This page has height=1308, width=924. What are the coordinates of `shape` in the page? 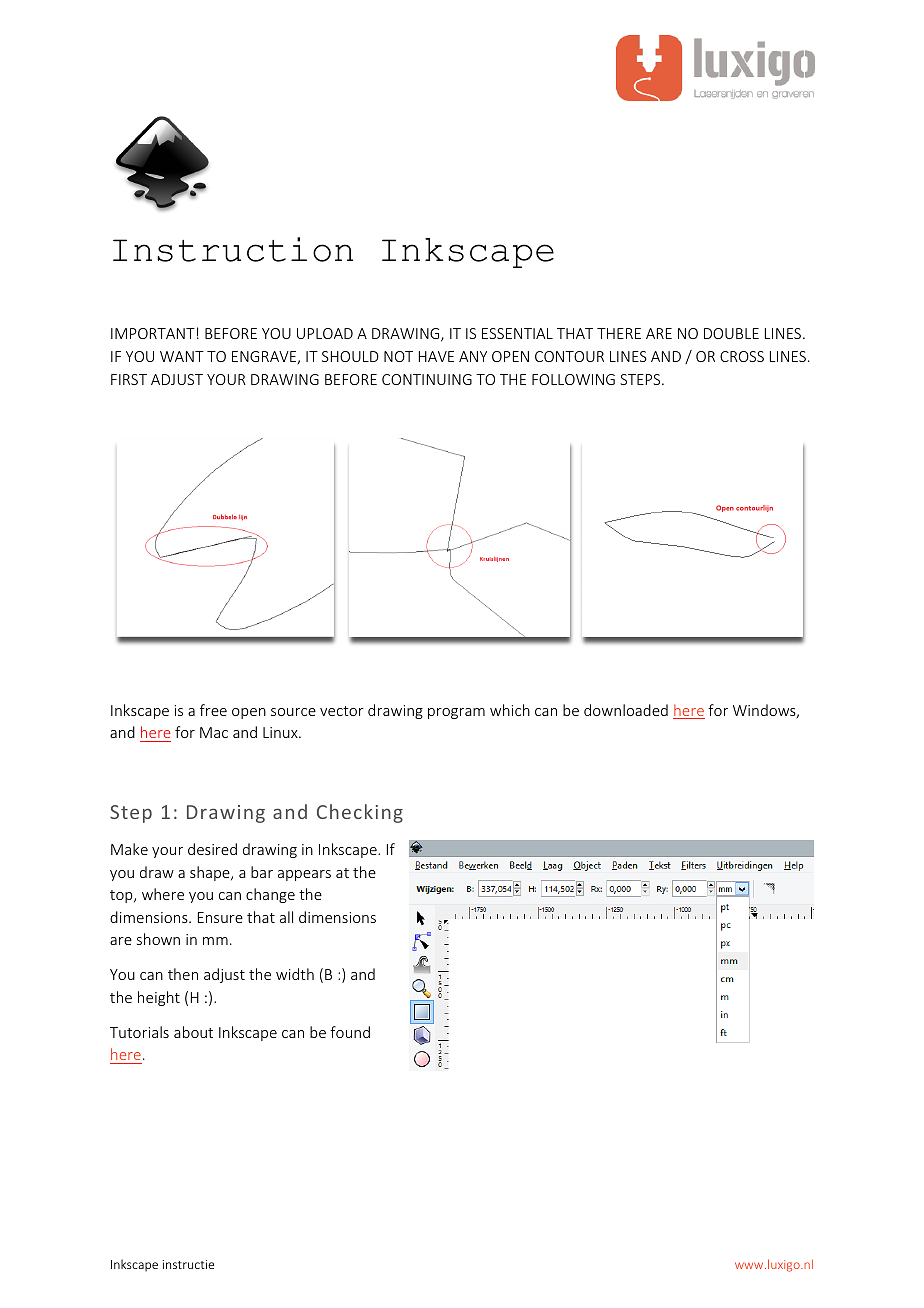 It's located at (211, 873).
